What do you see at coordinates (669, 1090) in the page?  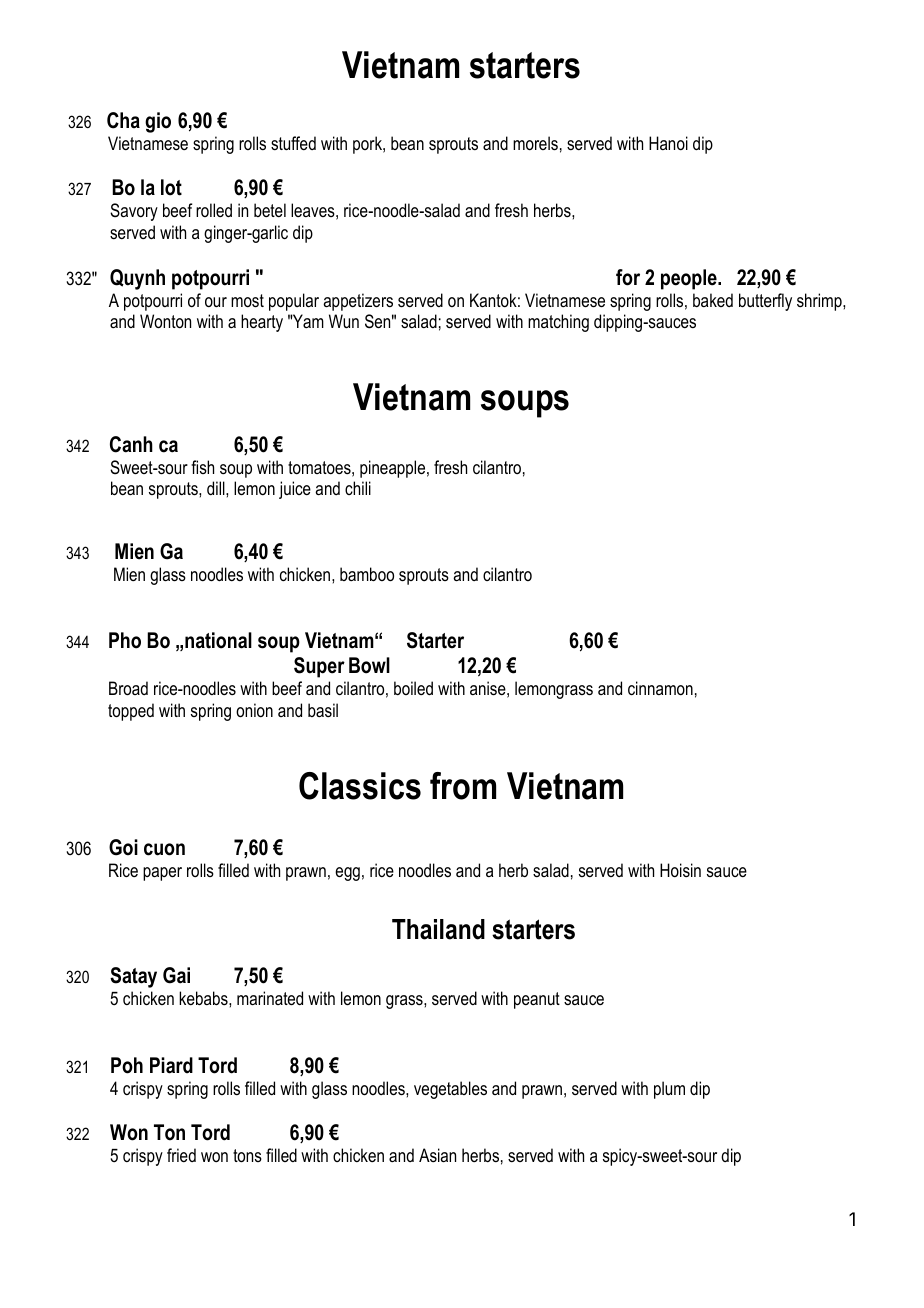 I see `plum` at bounding box center [669, 1090].
